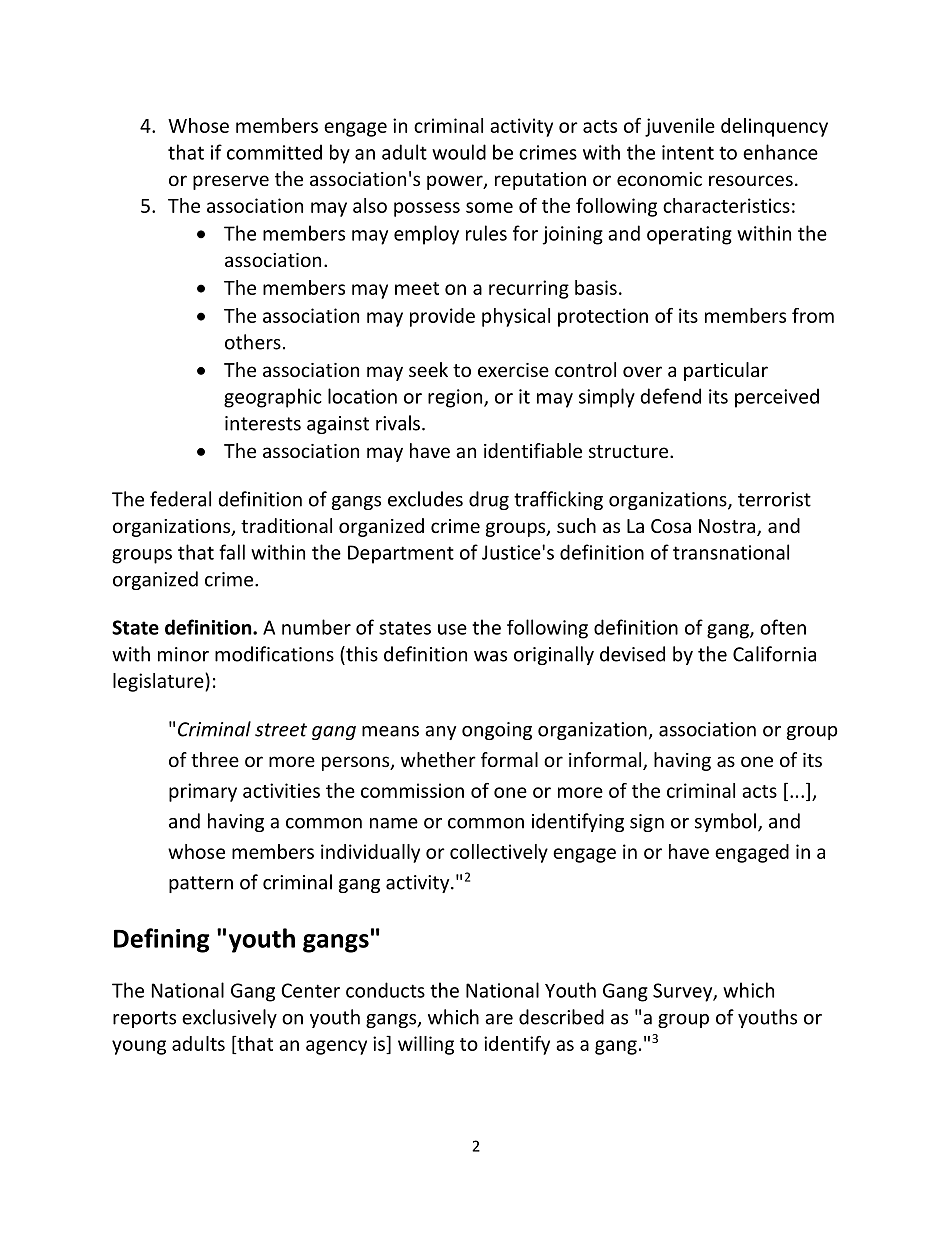  Describe the element at coordinates (215, 759) in the image. I see `three` at that location.
